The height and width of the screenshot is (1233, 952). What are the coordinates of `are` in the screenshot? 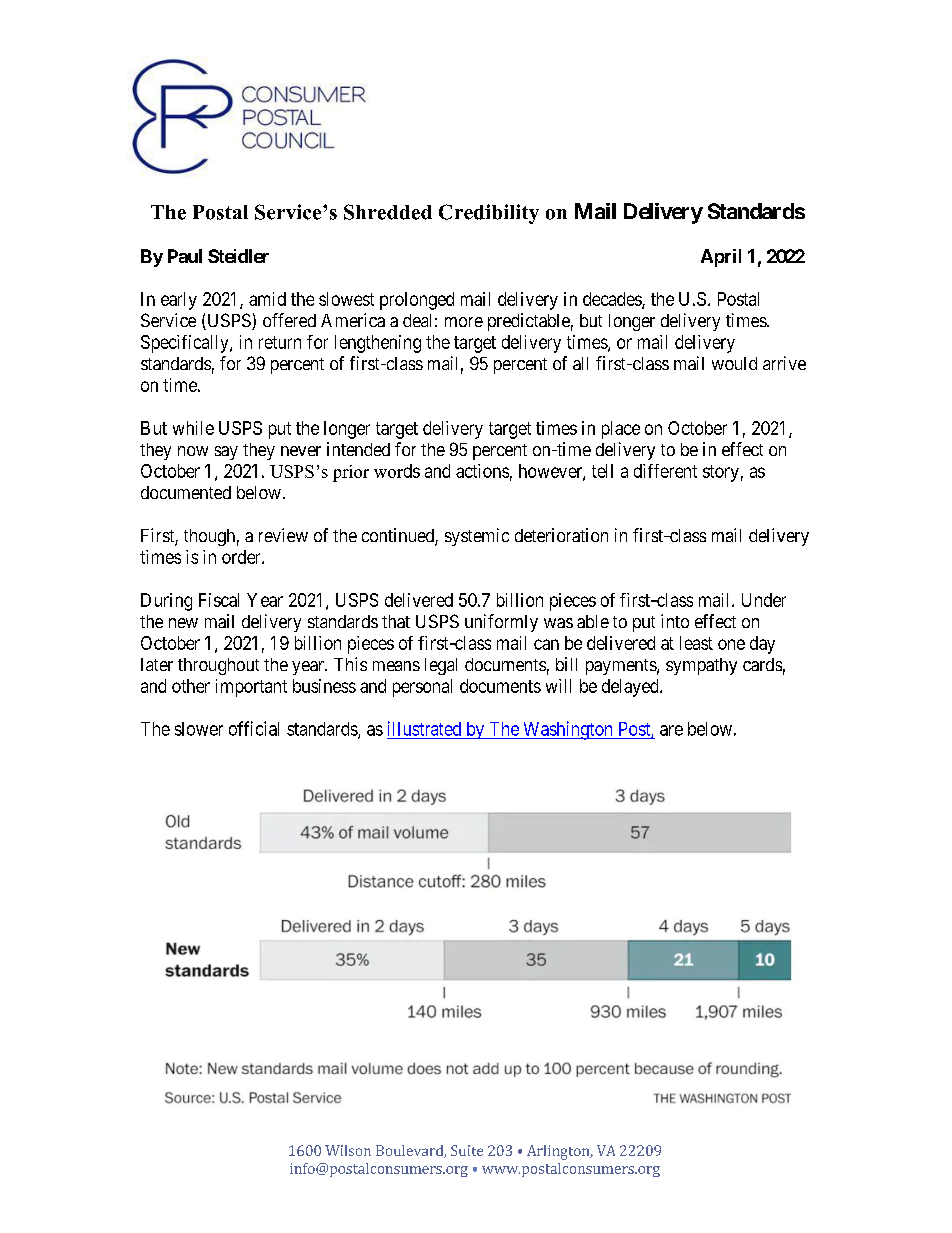 It's located at (671, 730).
